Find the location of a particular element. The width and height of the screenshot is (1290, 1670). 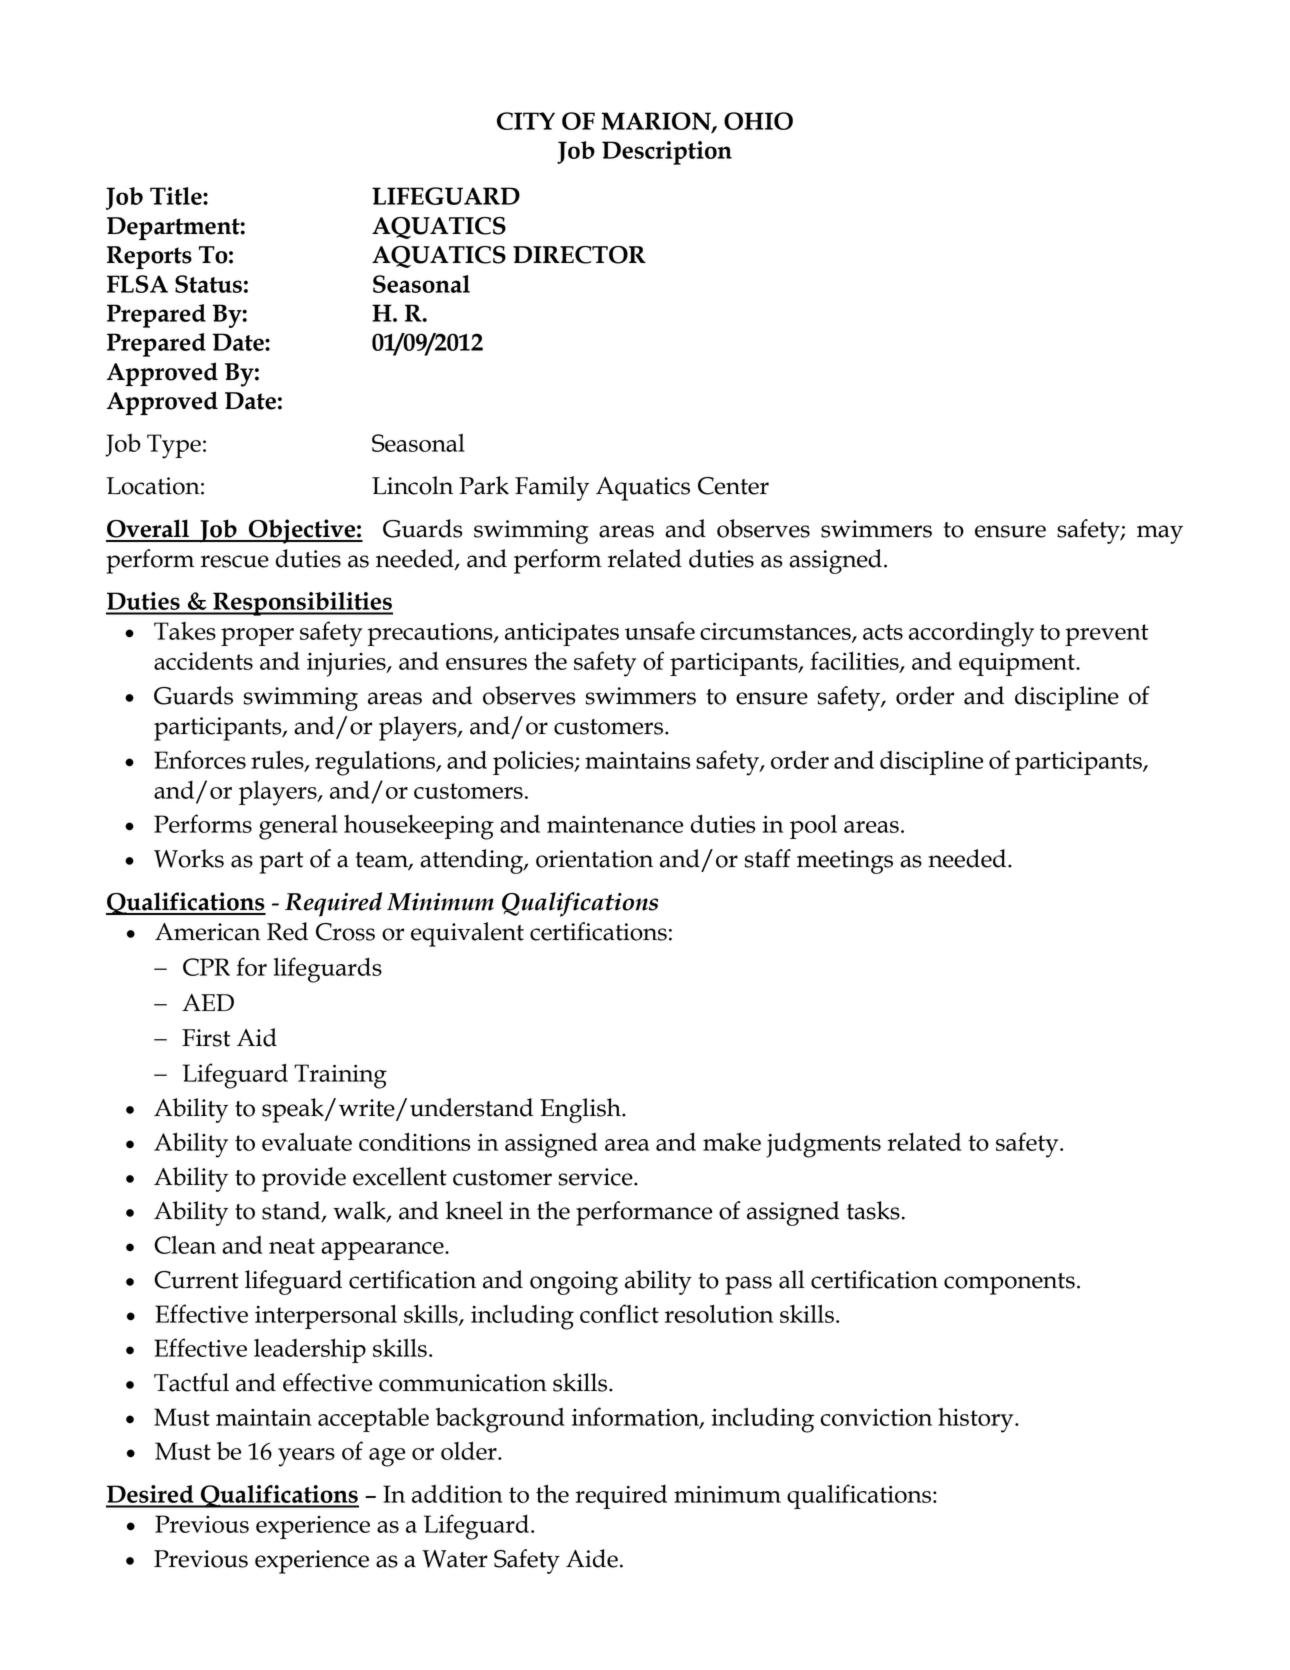

OHIO is located at coordinates (758, 121).
